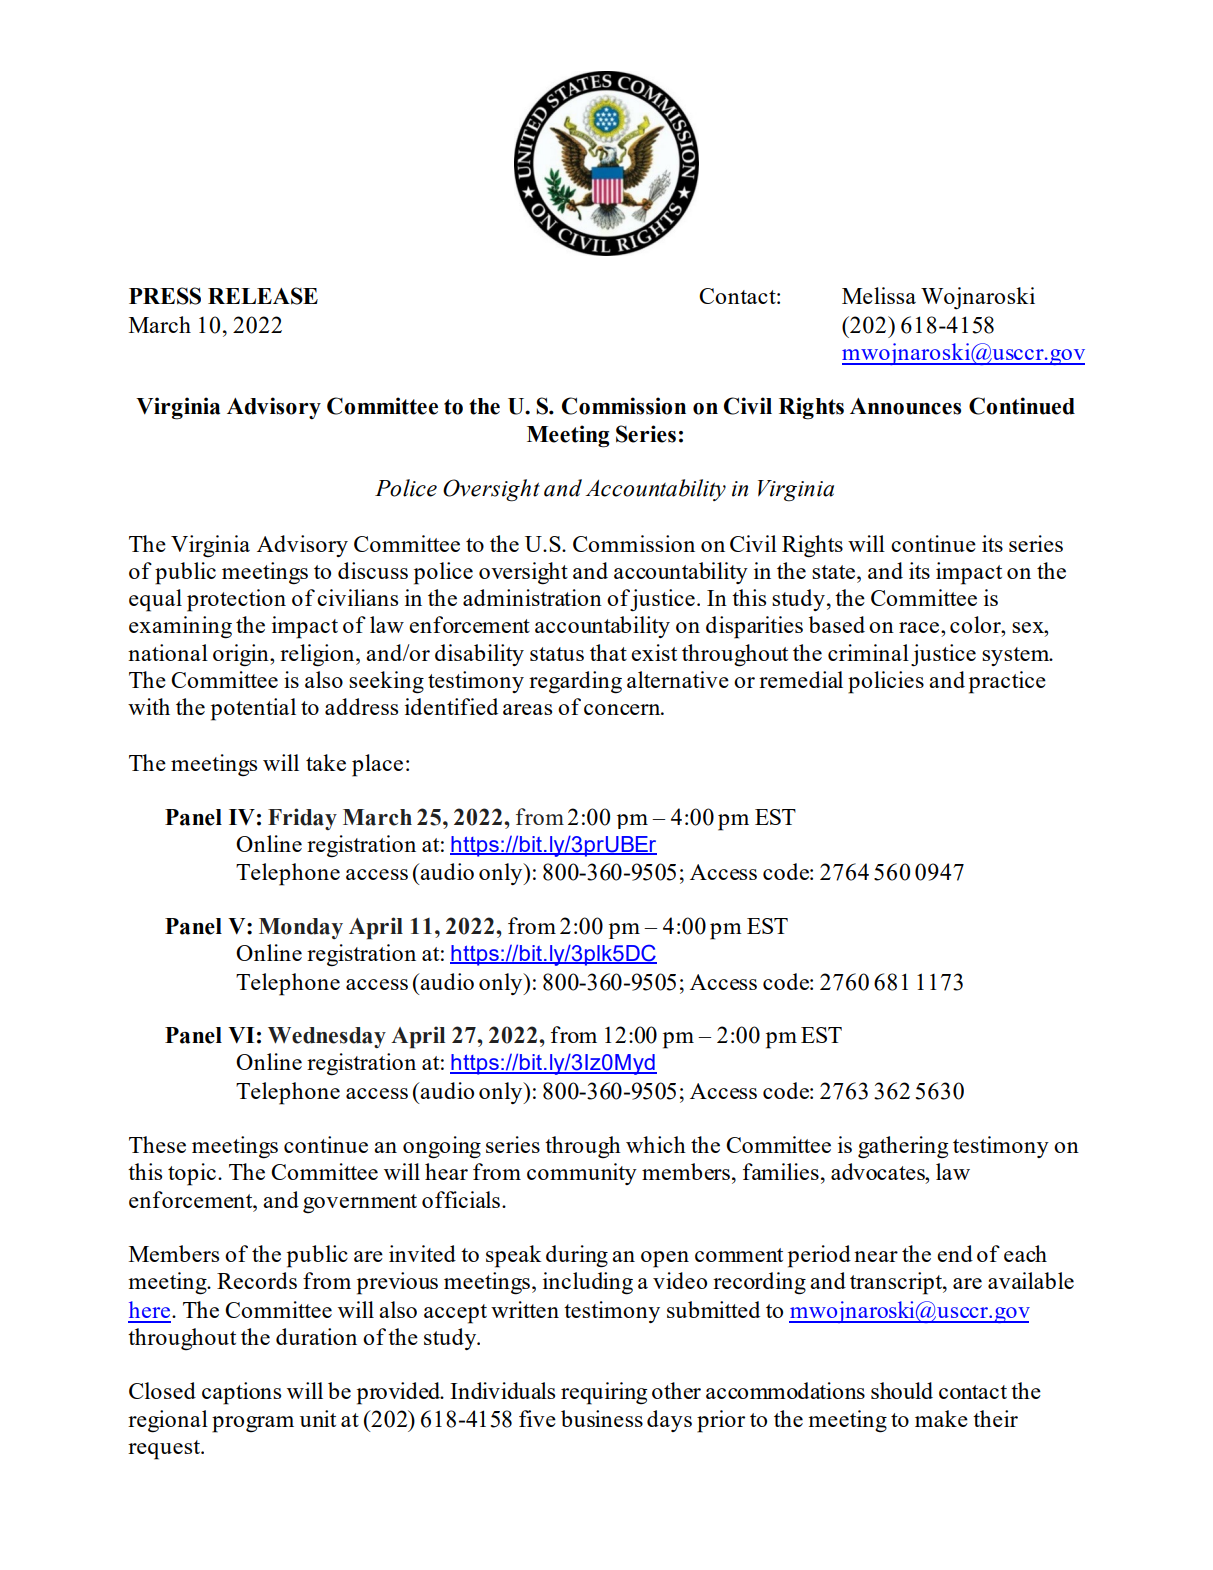 Image resolution: width=1213 pixels, height=1570 pixels. I want to click on potential, so click(253, 709).
